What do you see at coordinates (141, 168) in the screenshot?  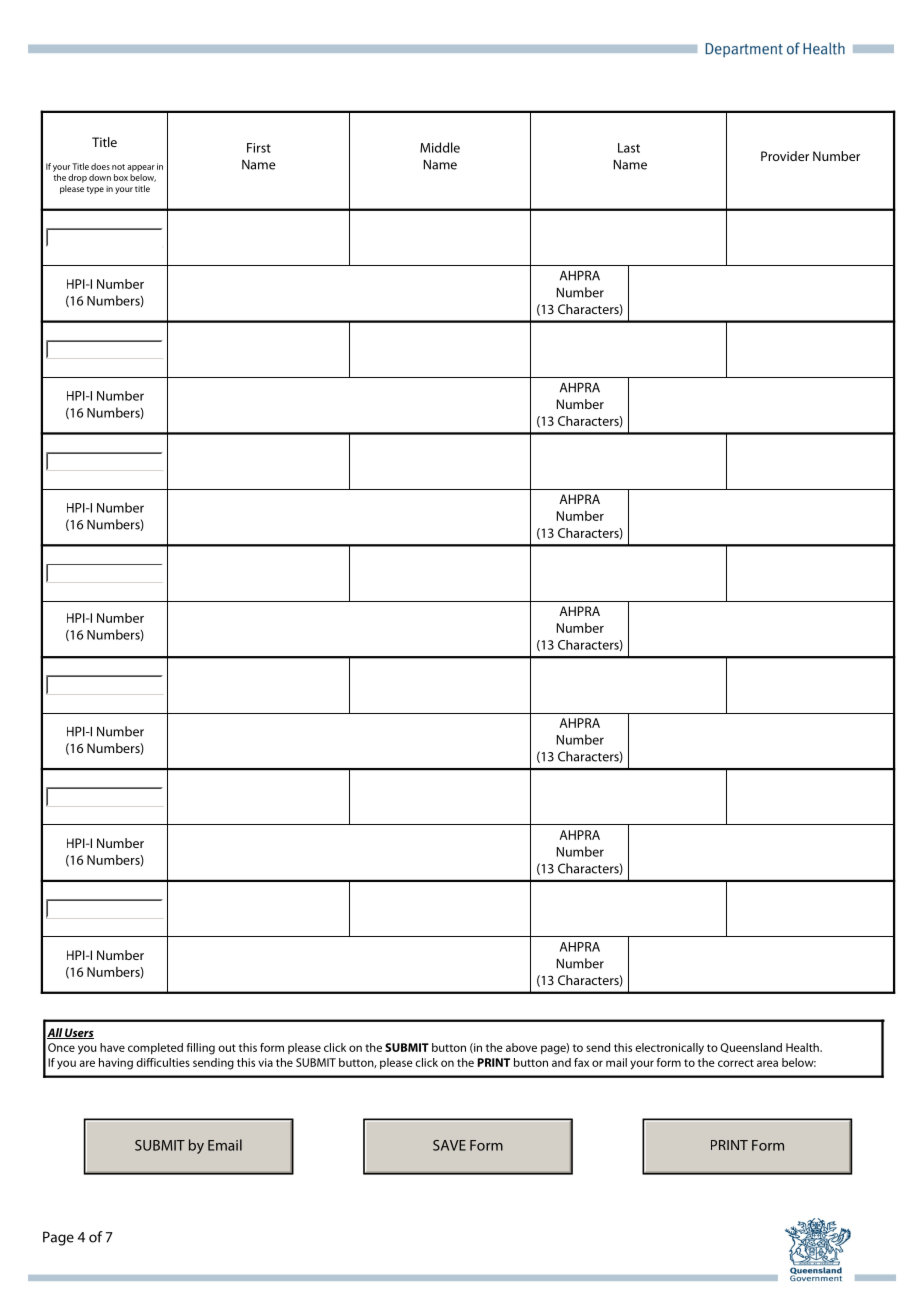 I see `appear` at bounding box center [141, 168].
